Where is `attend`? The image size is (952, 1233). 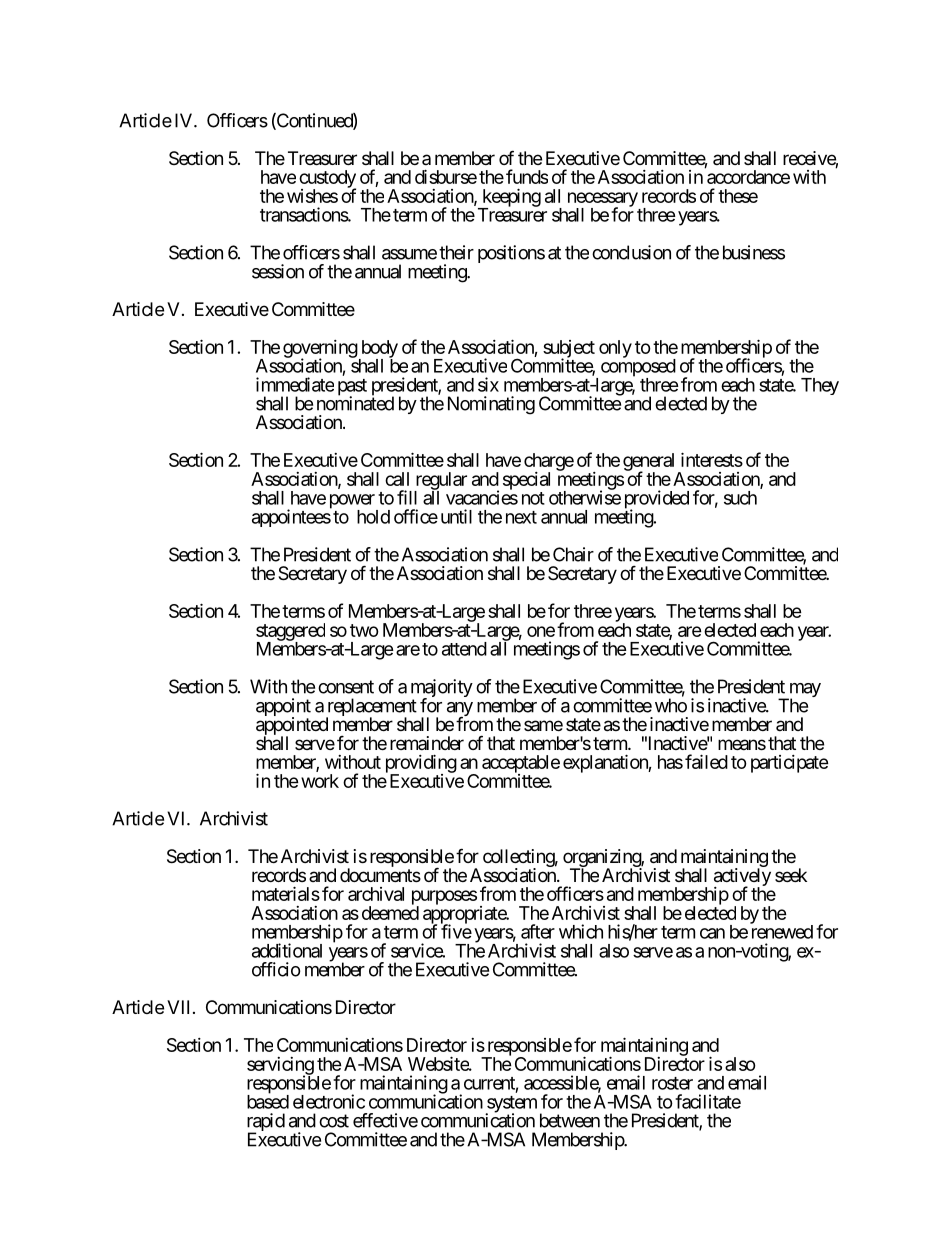 attend is located at coordinates (464, 649).
